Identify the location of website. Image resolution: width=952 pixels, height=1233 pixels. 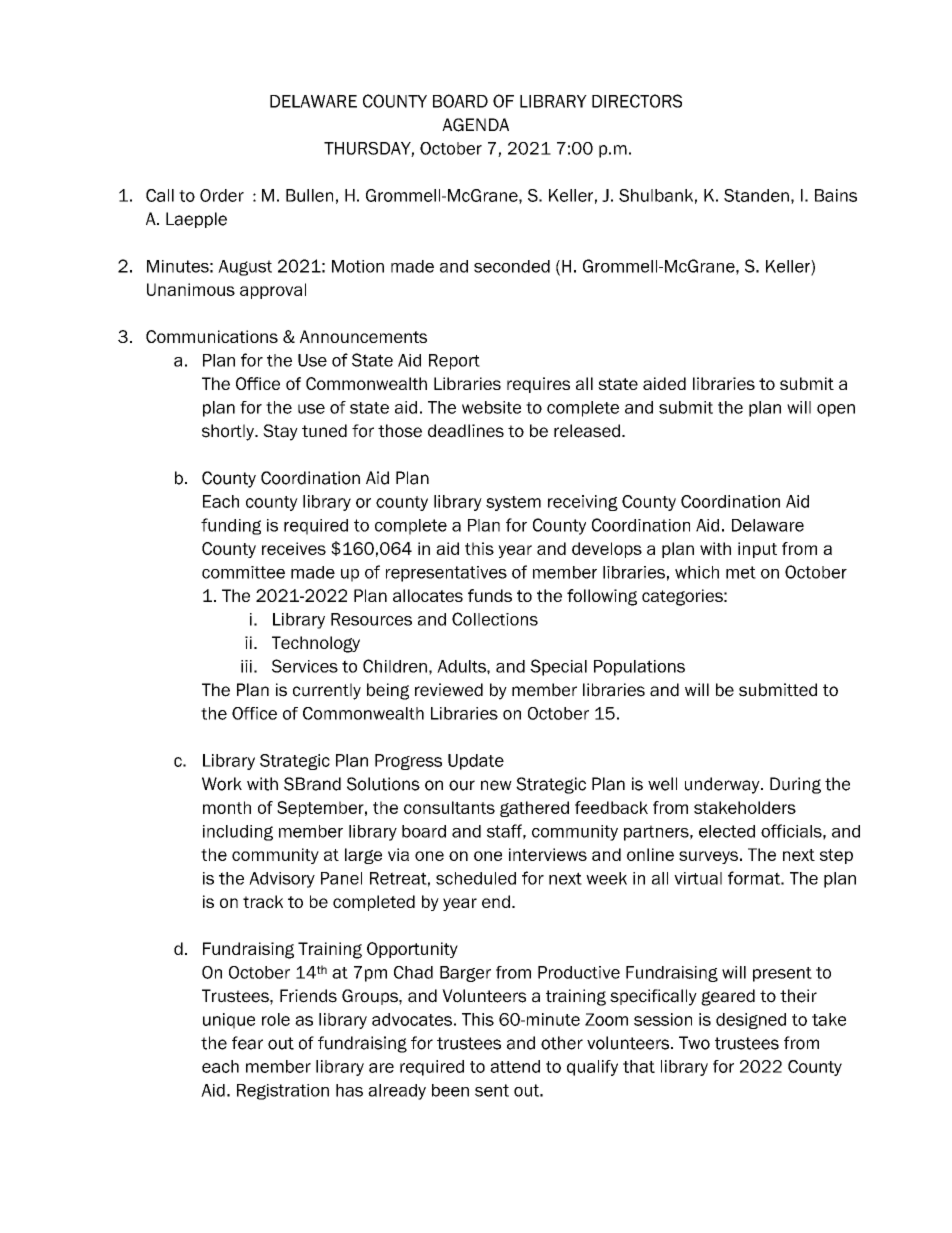
(491, 407).
